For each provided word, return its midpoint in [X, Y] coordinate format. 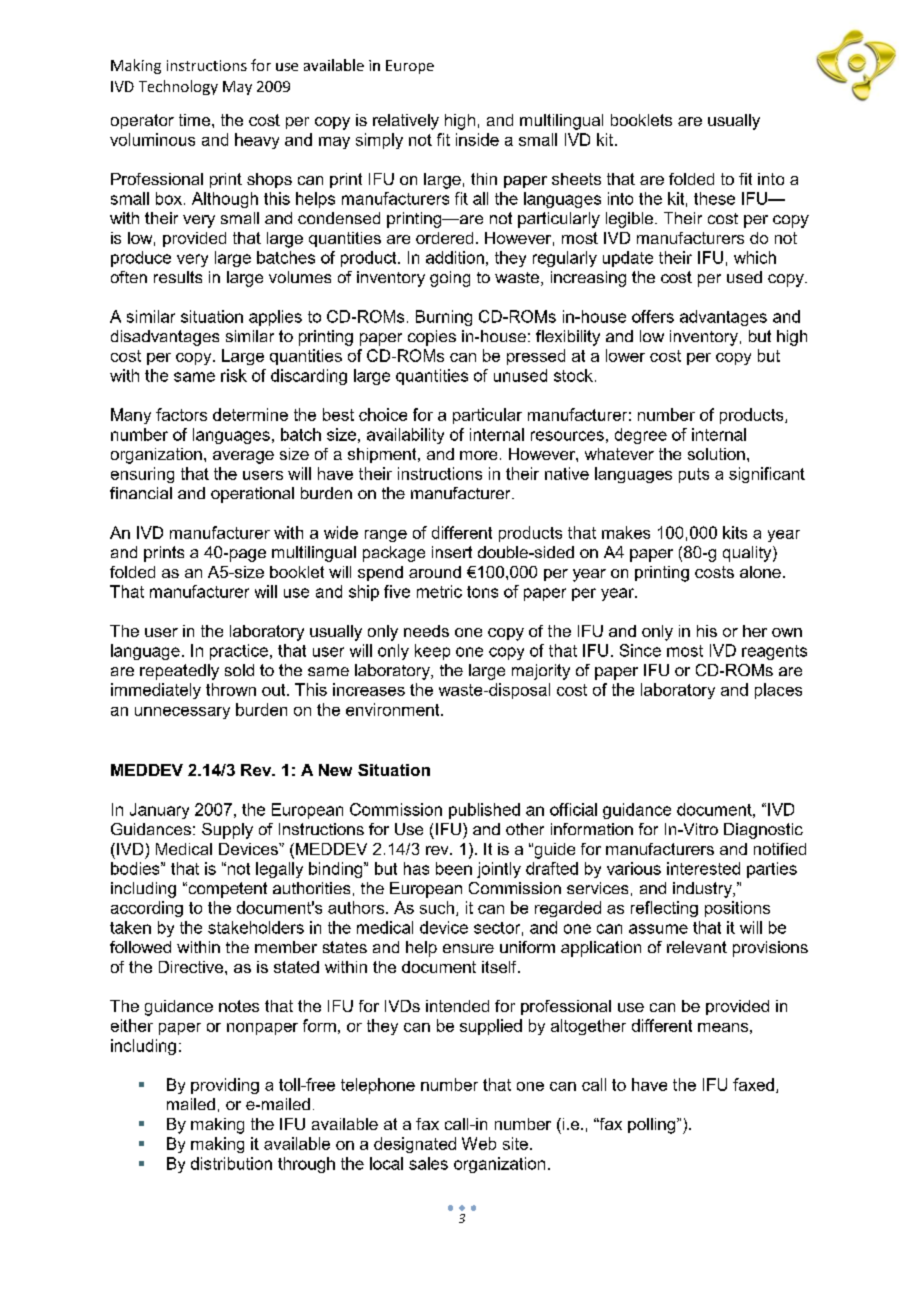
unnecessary [182, 713]
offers [653, 316]
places [778, 691]
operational [252, 495]
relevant [697, 947]
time [194, 120]
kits [735, 532]
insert [452, 552]
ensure [468, 948]
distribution [231, 1163]
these [714, 198]
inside [477, 139]
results [178, 277]
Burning [444, 318]
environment [394, 709]
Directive [191, 967]
